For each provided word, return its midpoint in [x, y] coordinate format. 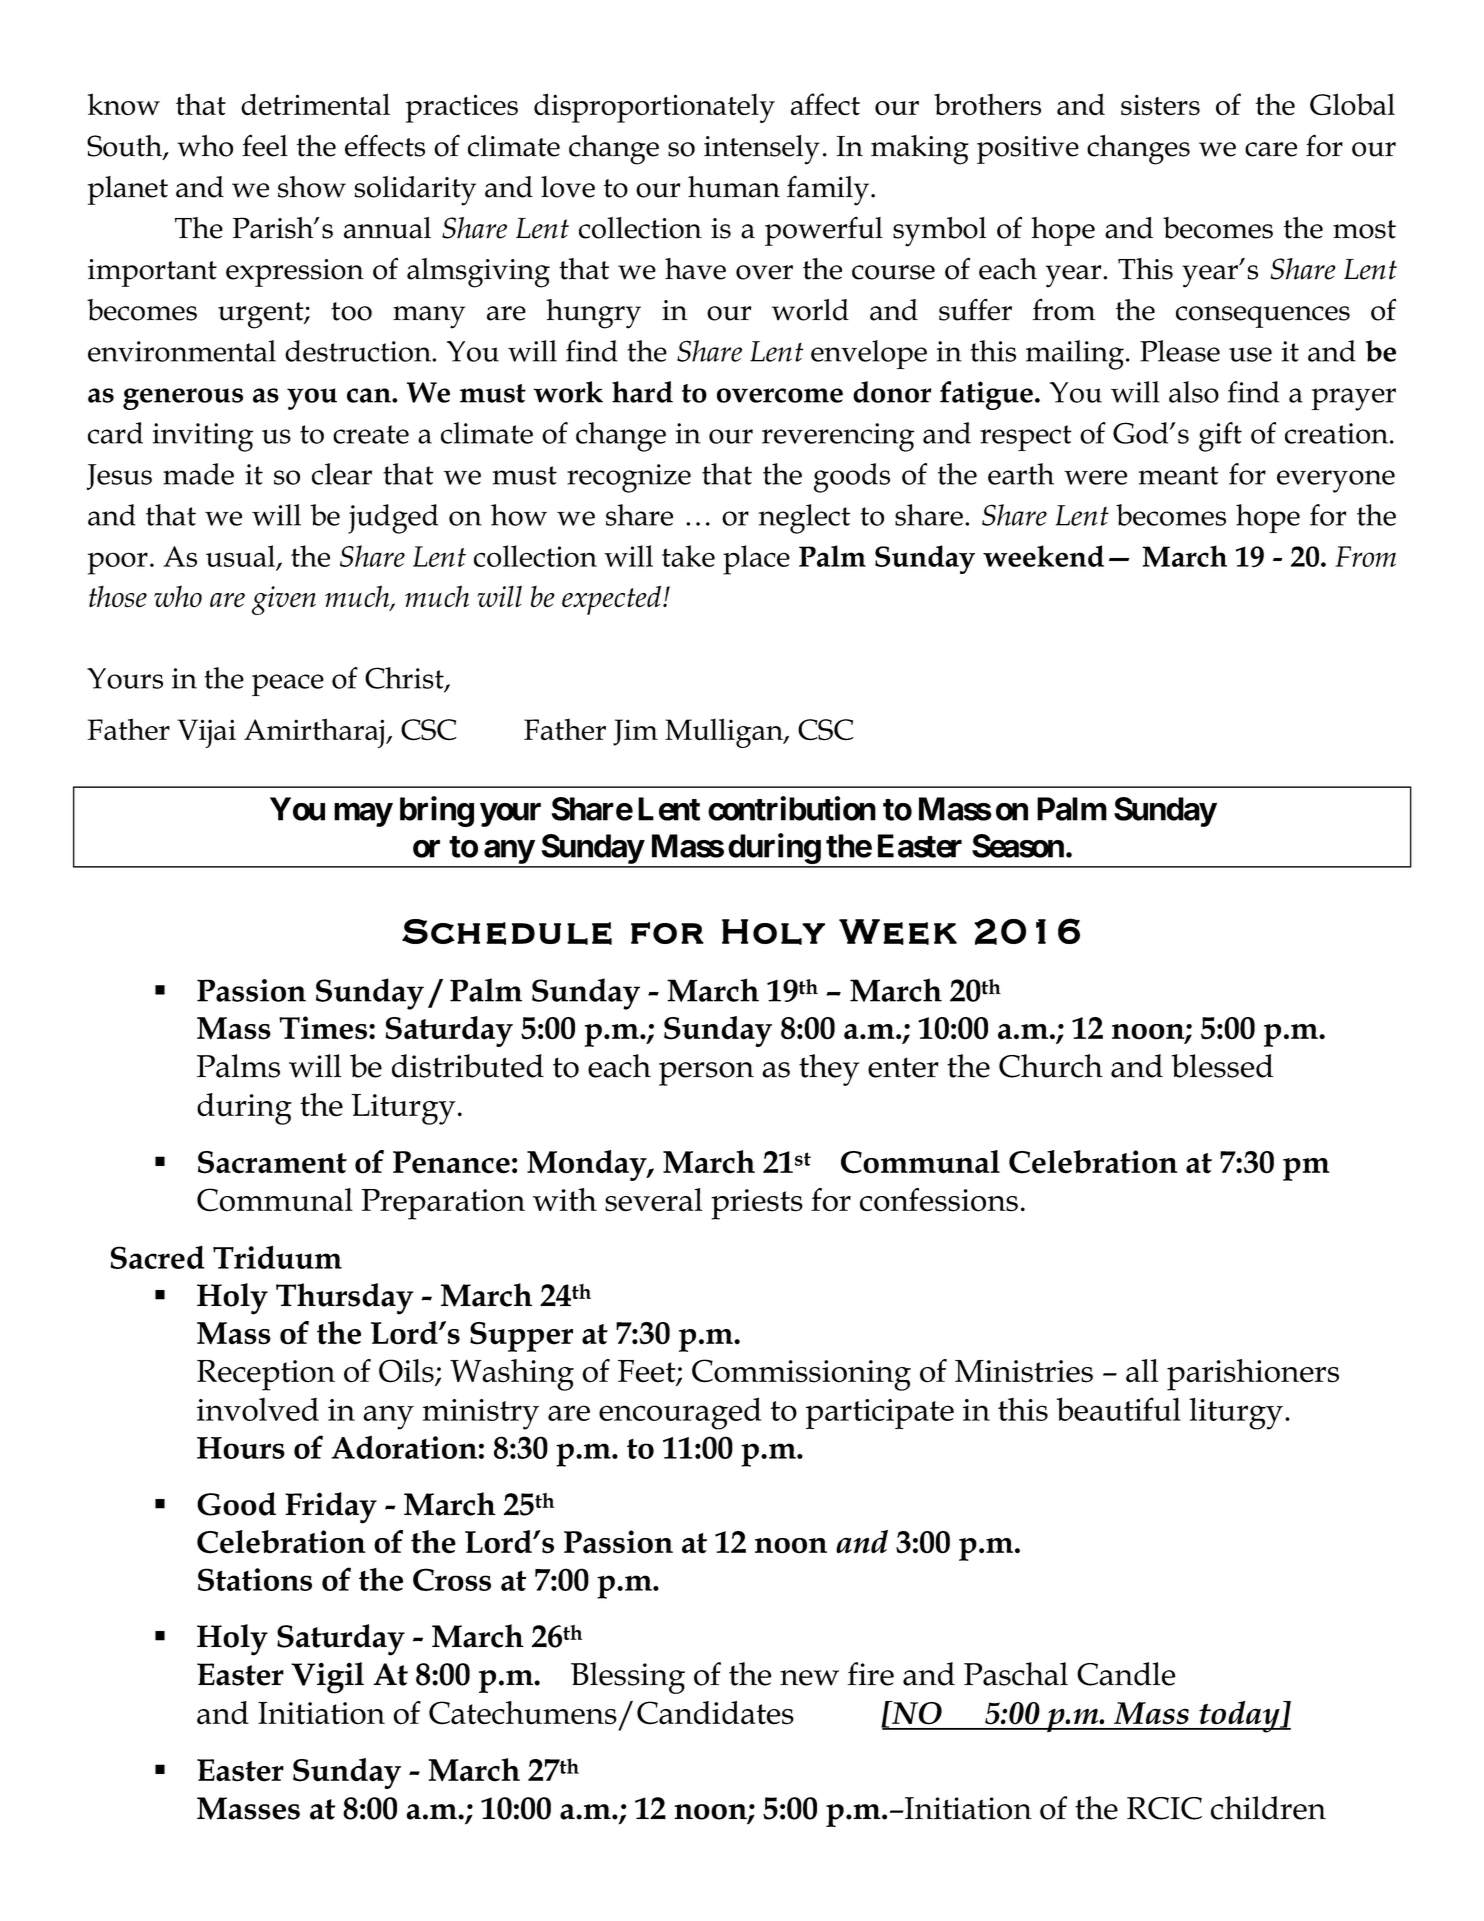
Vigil [327, 1678]
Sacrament [272, 1162]
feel [265, 145]
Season [1018, 846]
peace [288, 685]
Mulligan [725, 733]
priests [757, 1204]
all [1142, 1371]
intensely [762, 150]
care [1271, 149]
